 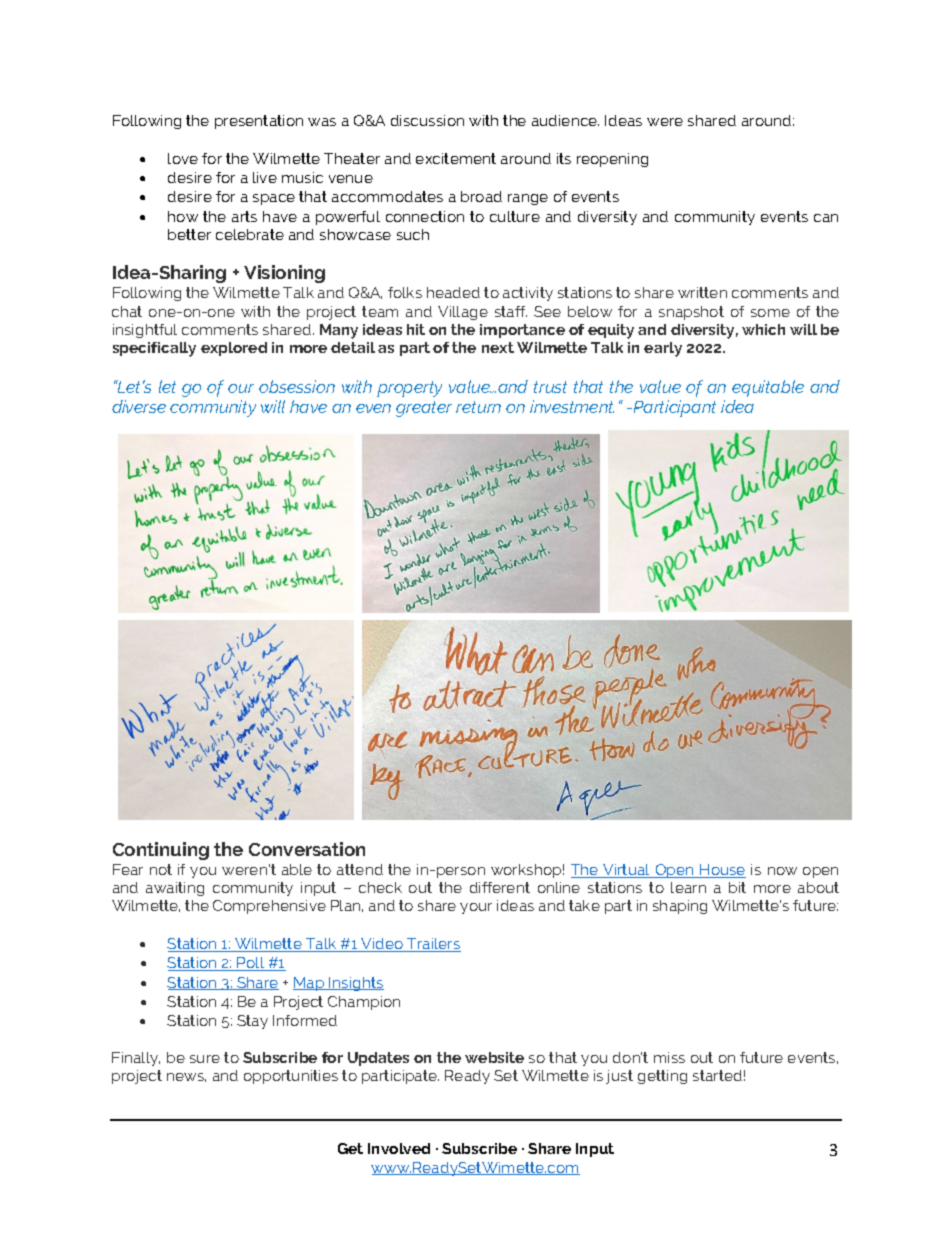 I want to click on love, so click(x=183, y=158).
